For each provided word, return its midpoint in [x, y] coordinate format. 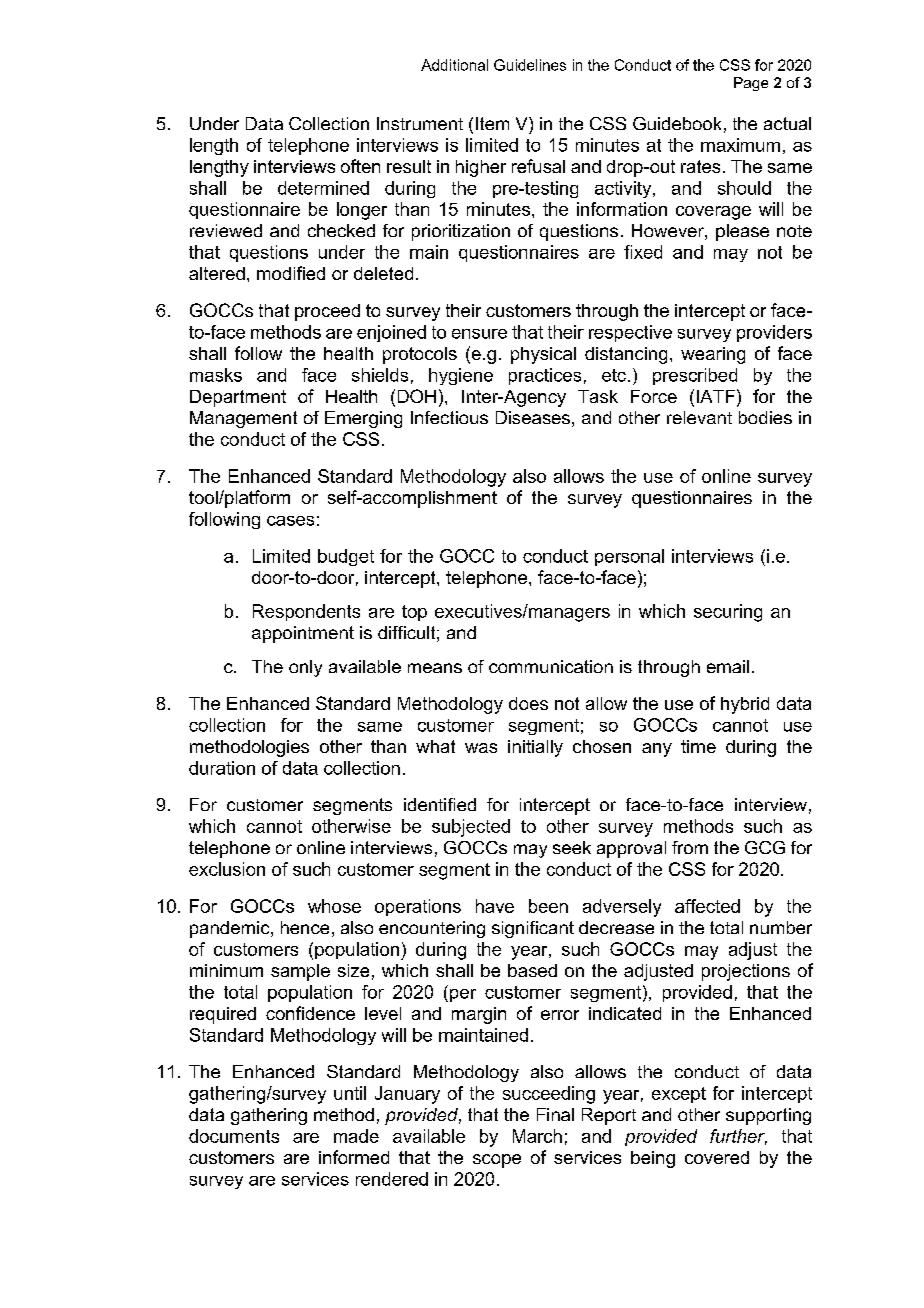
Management [243, 419]
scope [497, 1161]
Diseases [533, 417]
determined [323, 188]
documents [234, 1136]
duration [222, 768]
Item [492, 123]
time [698, 746]
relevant [699, 417]
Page [751, 84]
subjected [471, 828]
